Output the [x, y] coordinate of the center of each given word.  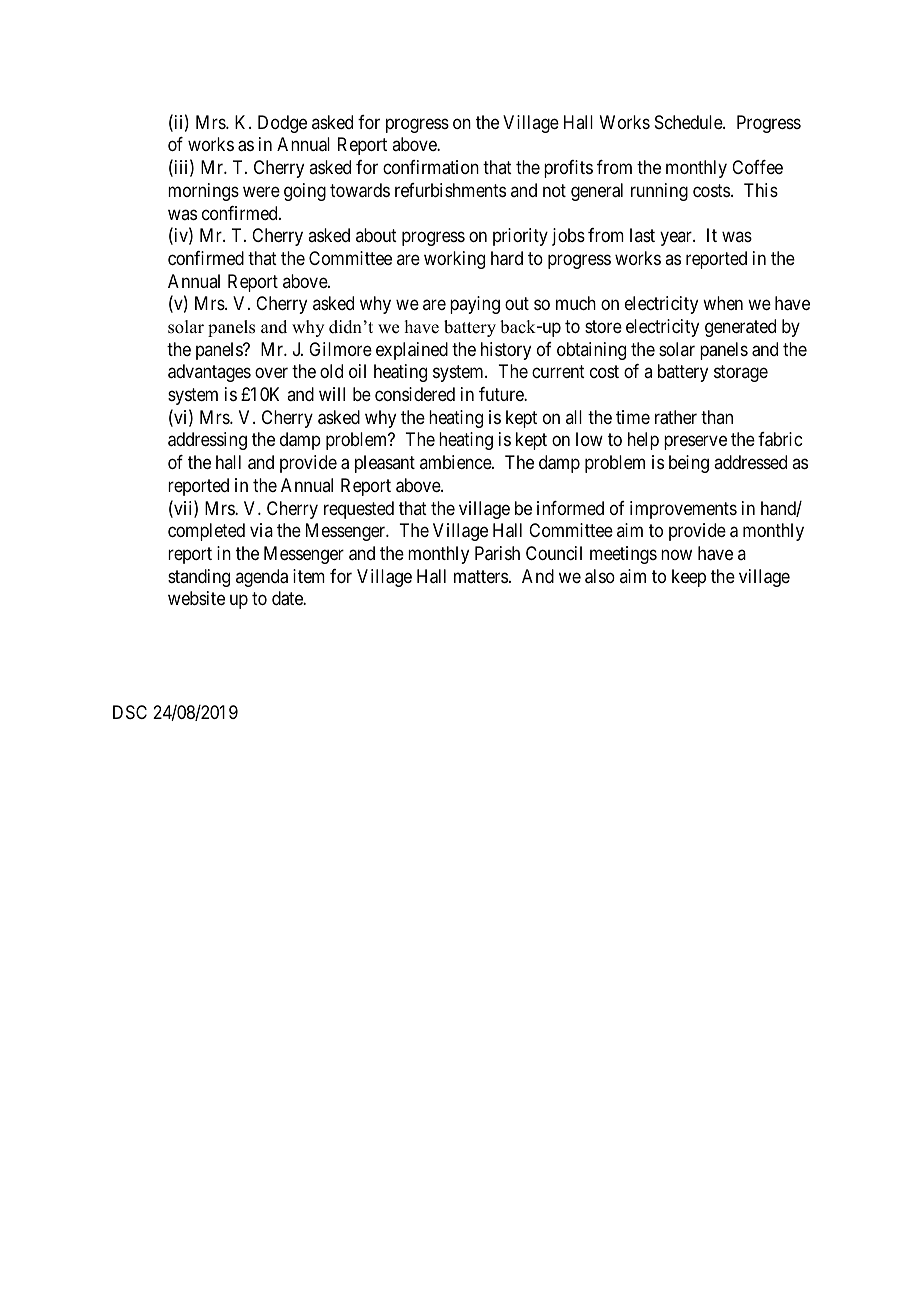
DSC [130, 712]
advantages [209, 373]
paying [475, 305]
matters [481, 576]
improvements [683, 510]
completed [206, 532]
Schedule [689, 122]
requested [359, 510]
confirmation [431, 167]
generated [740, 328]
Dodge [282, 124]
